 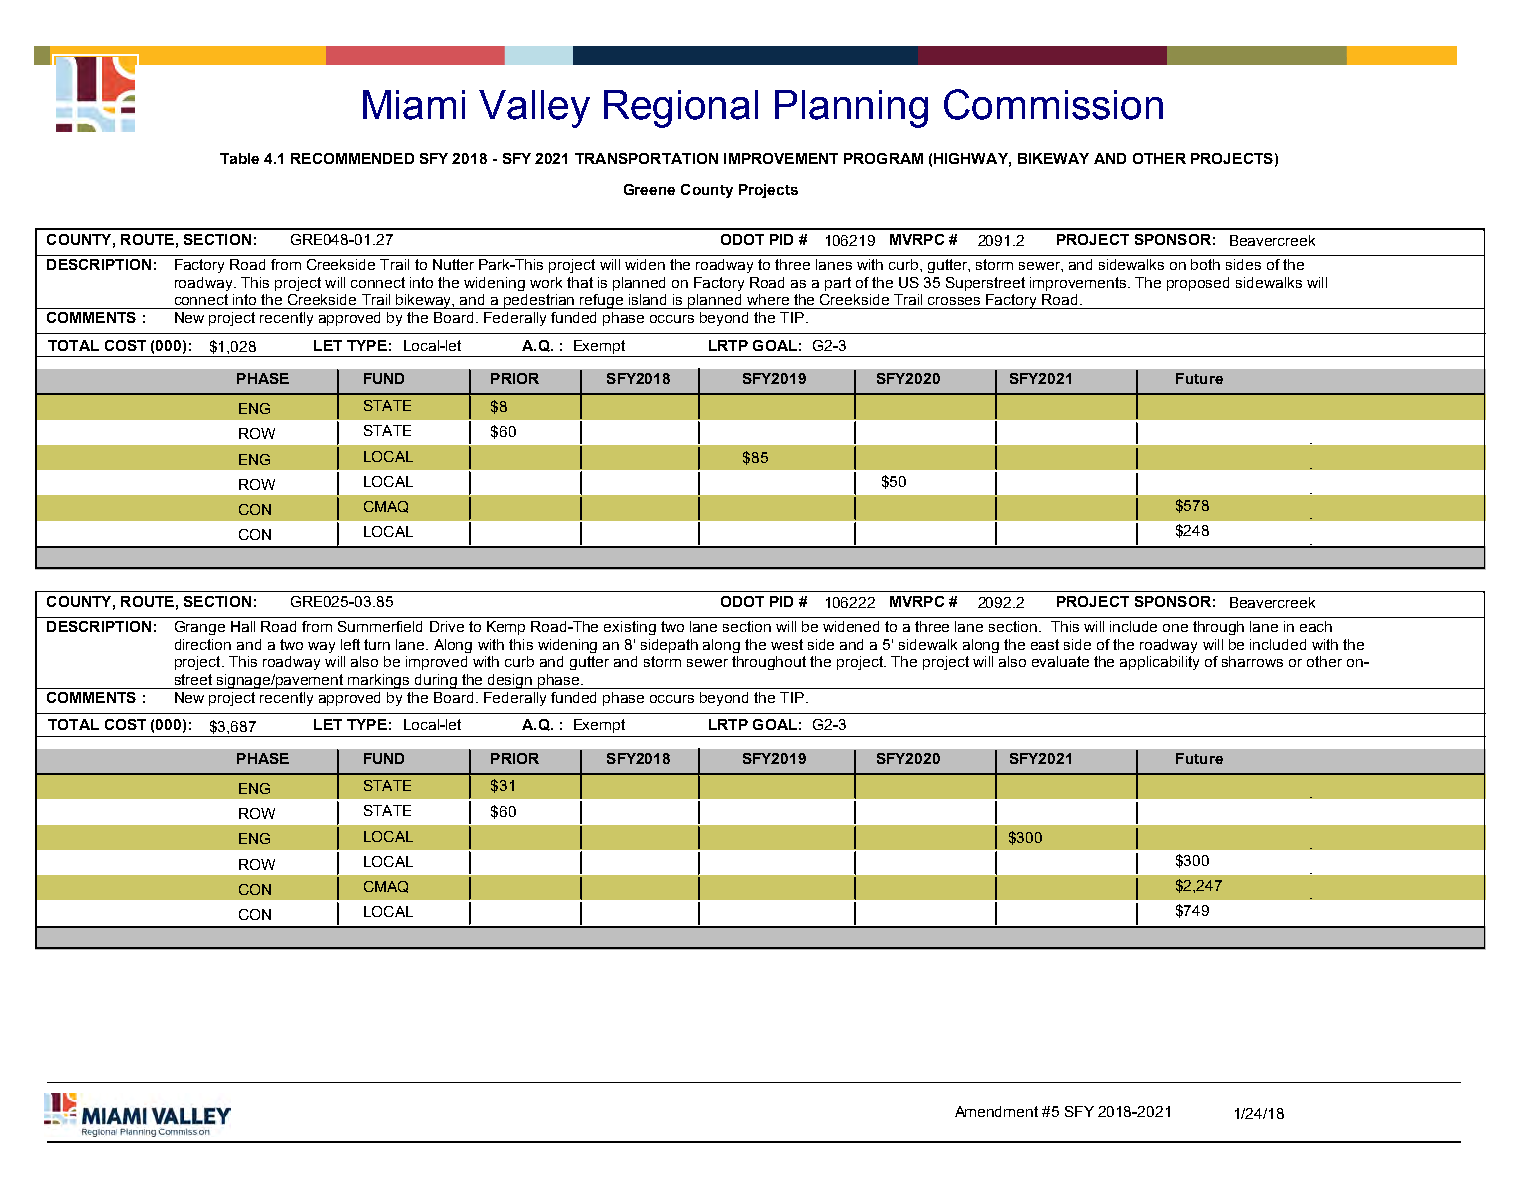 What do you see at coordinates (379, 681) in the document?
I see `markings` at bounding box center [379, 681].
